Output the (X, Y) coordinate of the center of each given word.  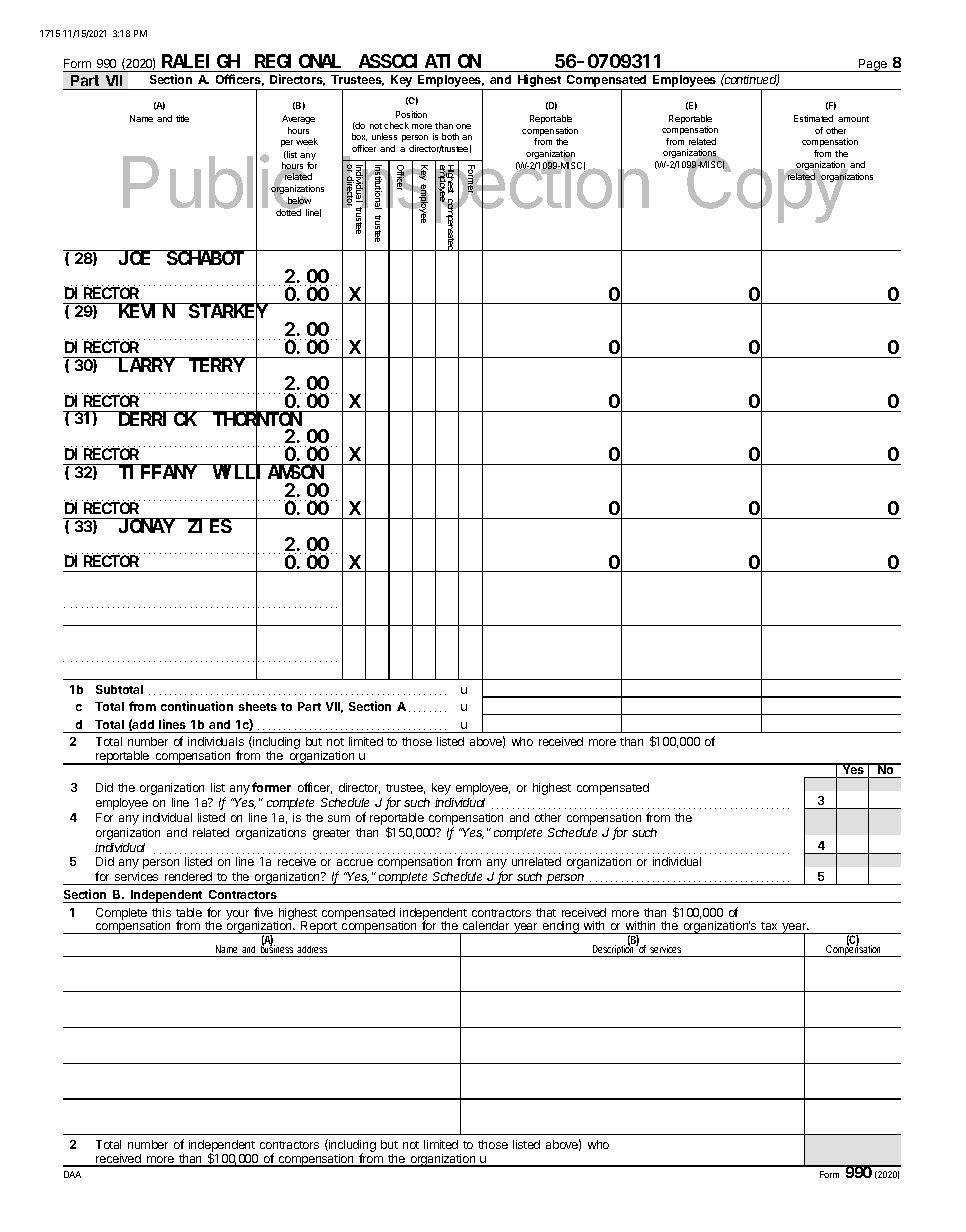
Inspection (495, 190)
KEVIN (147, 312)
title (182, 118)
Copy (766, 190)
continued (751, 80)
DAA (72, 1174)
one (463, 126)
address (312, 949)
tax (769, 926)
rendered (188, 876)
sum (339, 818)
